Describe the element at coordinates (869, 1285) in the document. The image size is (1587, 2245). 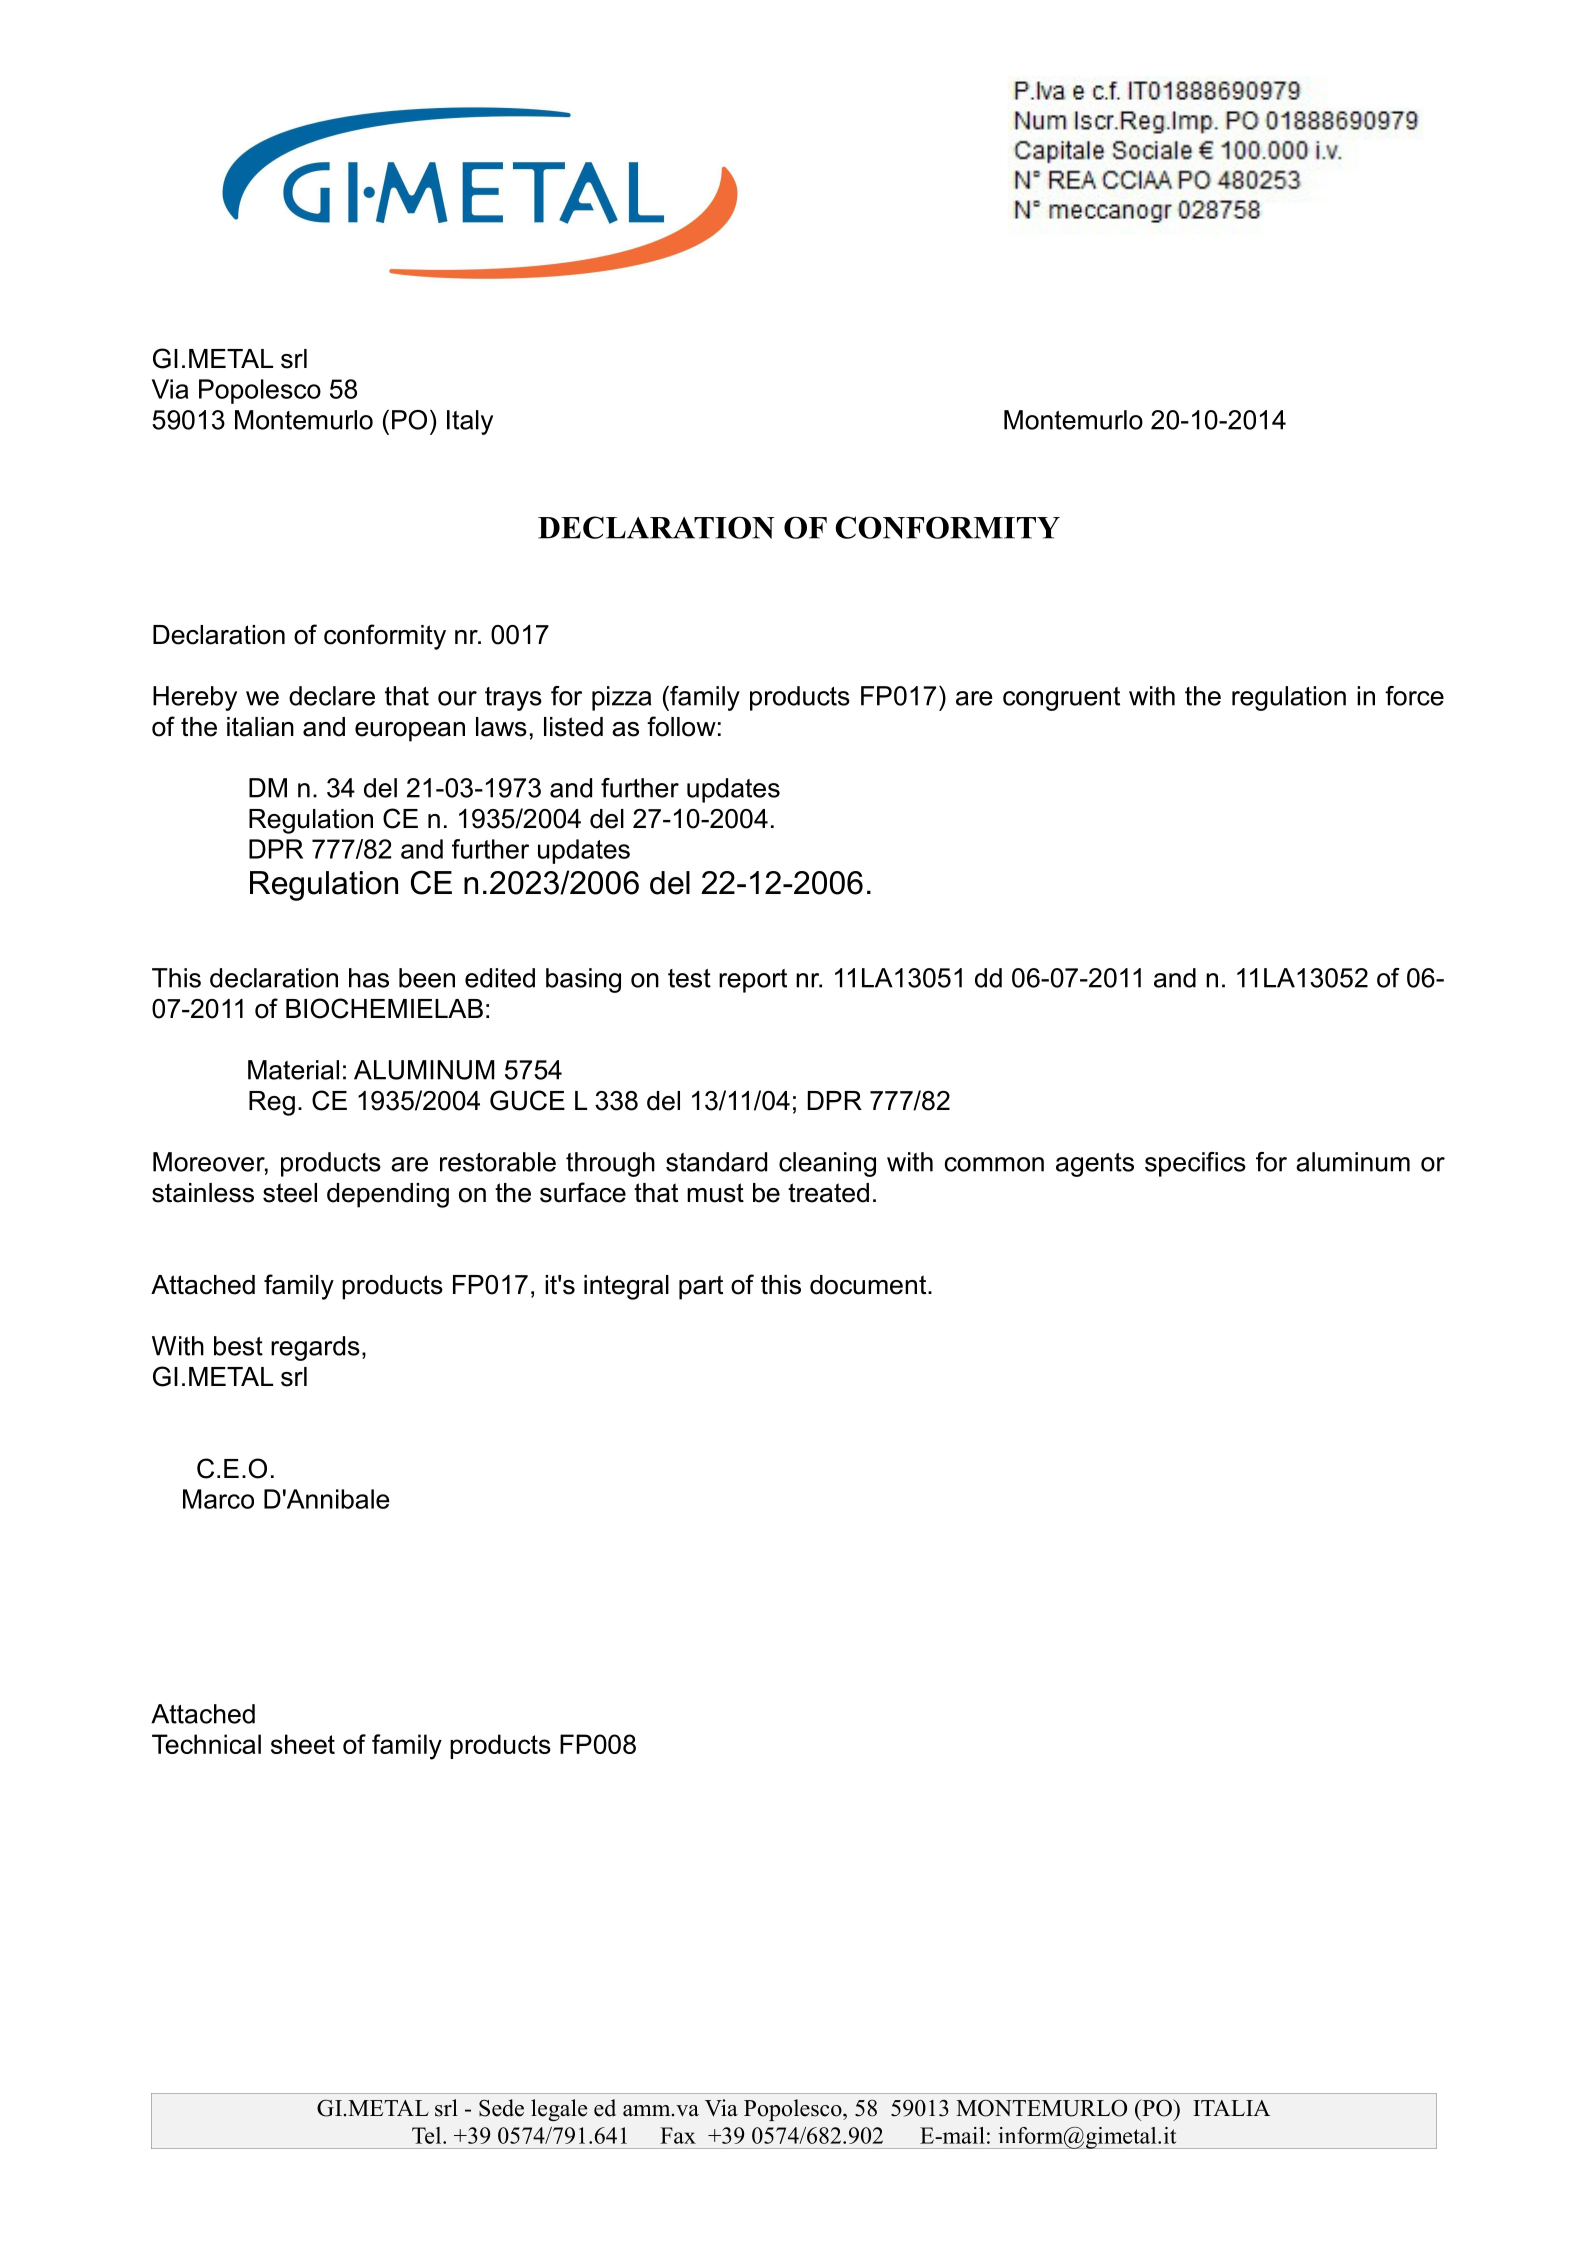
I see `document` at that location.
